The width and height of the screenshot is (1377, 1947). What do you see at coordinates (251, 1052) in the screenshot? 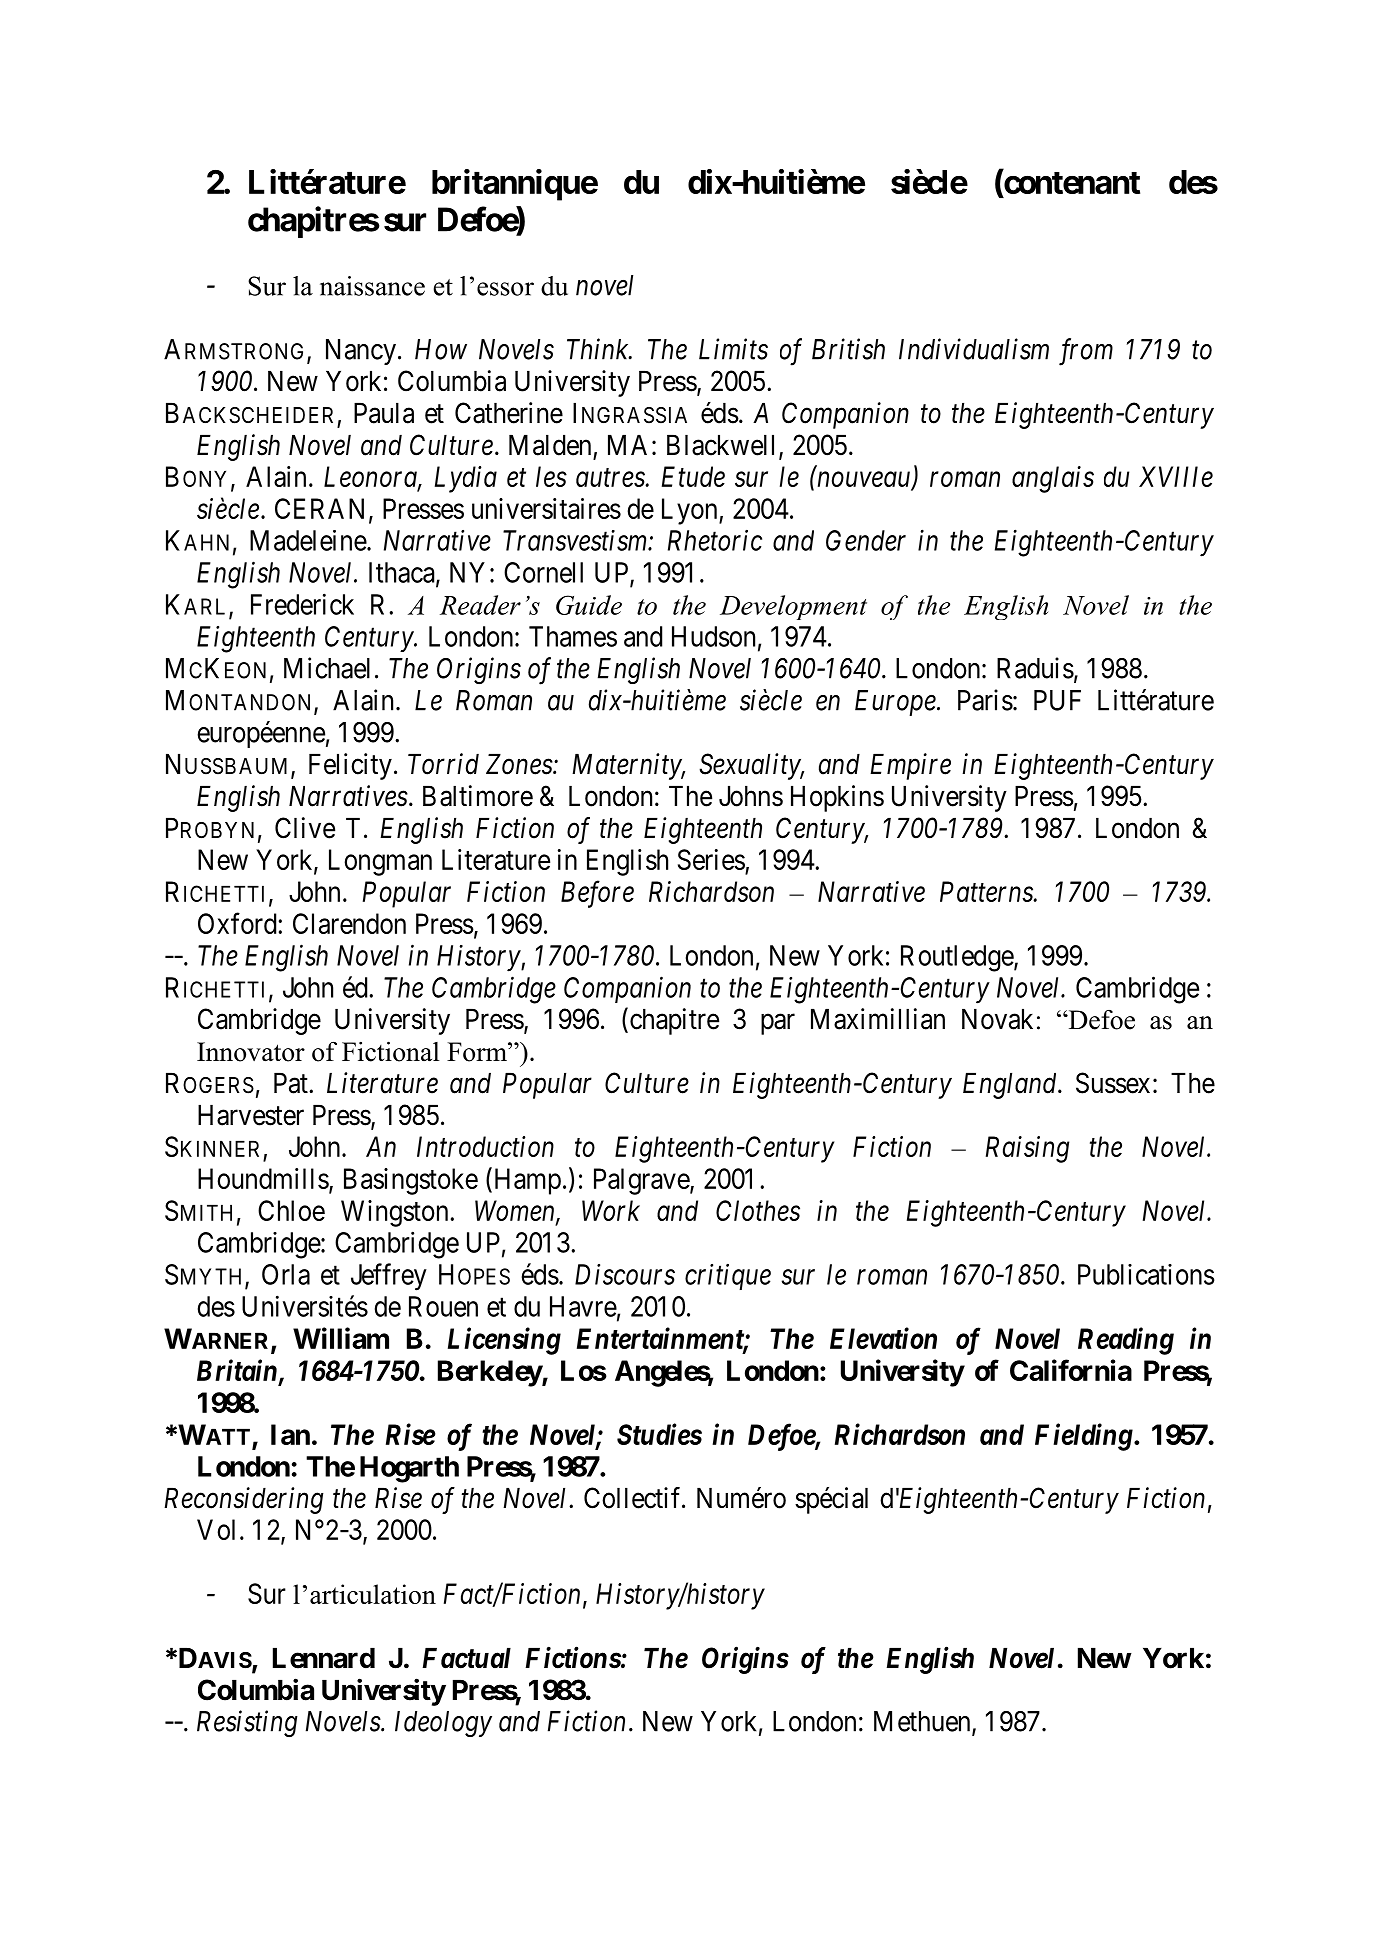
I see `Innovator` at bounding box center [251, 1052].
